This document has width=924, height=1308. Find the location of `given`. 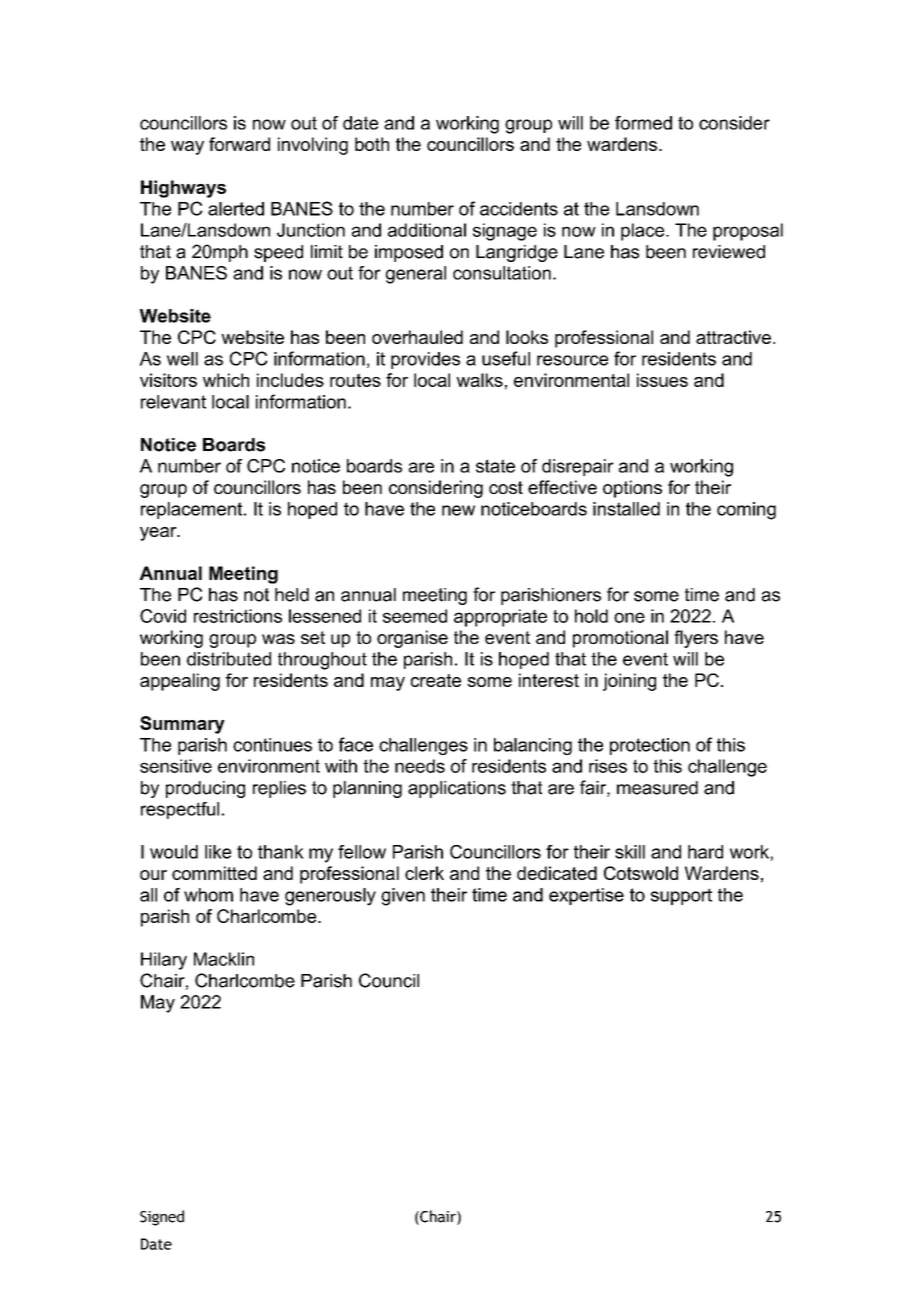

given is located at coordinates (403, 897).
